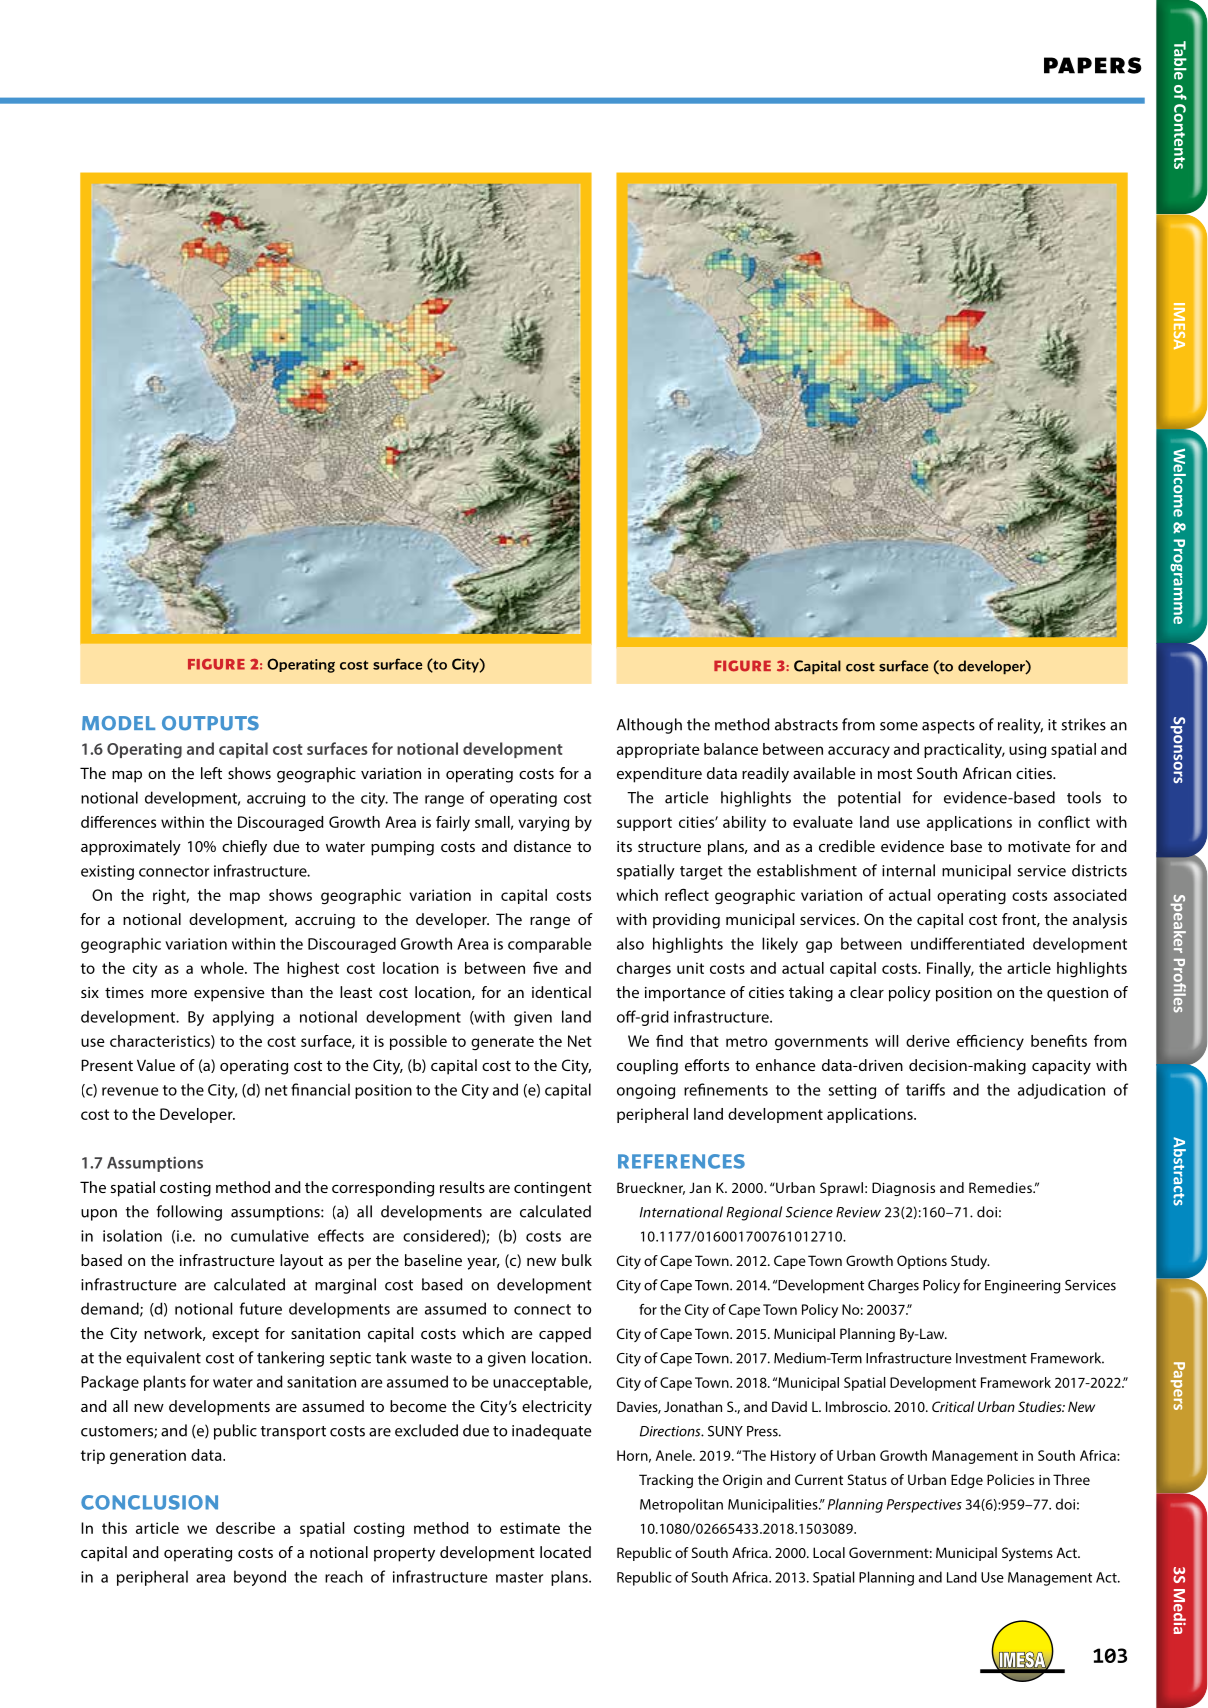  Describe the element at coordinates (1022, 1287) in the screenshot. I see `Engineering` at that location.
